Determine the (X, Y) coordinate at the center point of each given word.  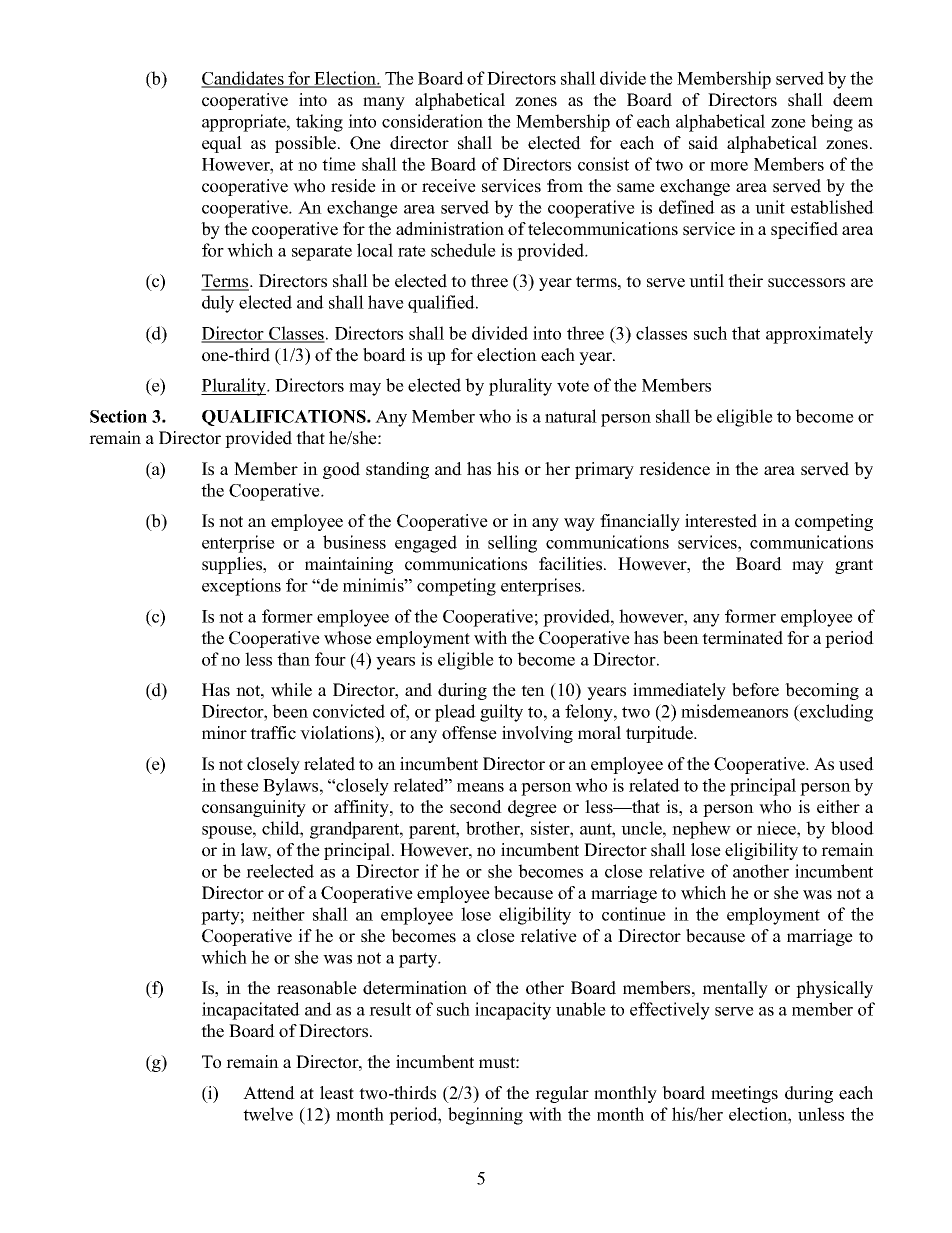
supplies (233, 565)
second (476, 807)
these (239, 785)
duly (218, 304)
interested (721, 521)
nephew (701, 830)
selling (512, 544)
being (832, 123)
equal (222, 144)
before (755, 690)
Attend (269, 1093)
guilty (501, 713)
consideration (432, 121)
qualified (442, 304)
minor (224, 733)
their (745, 281)
